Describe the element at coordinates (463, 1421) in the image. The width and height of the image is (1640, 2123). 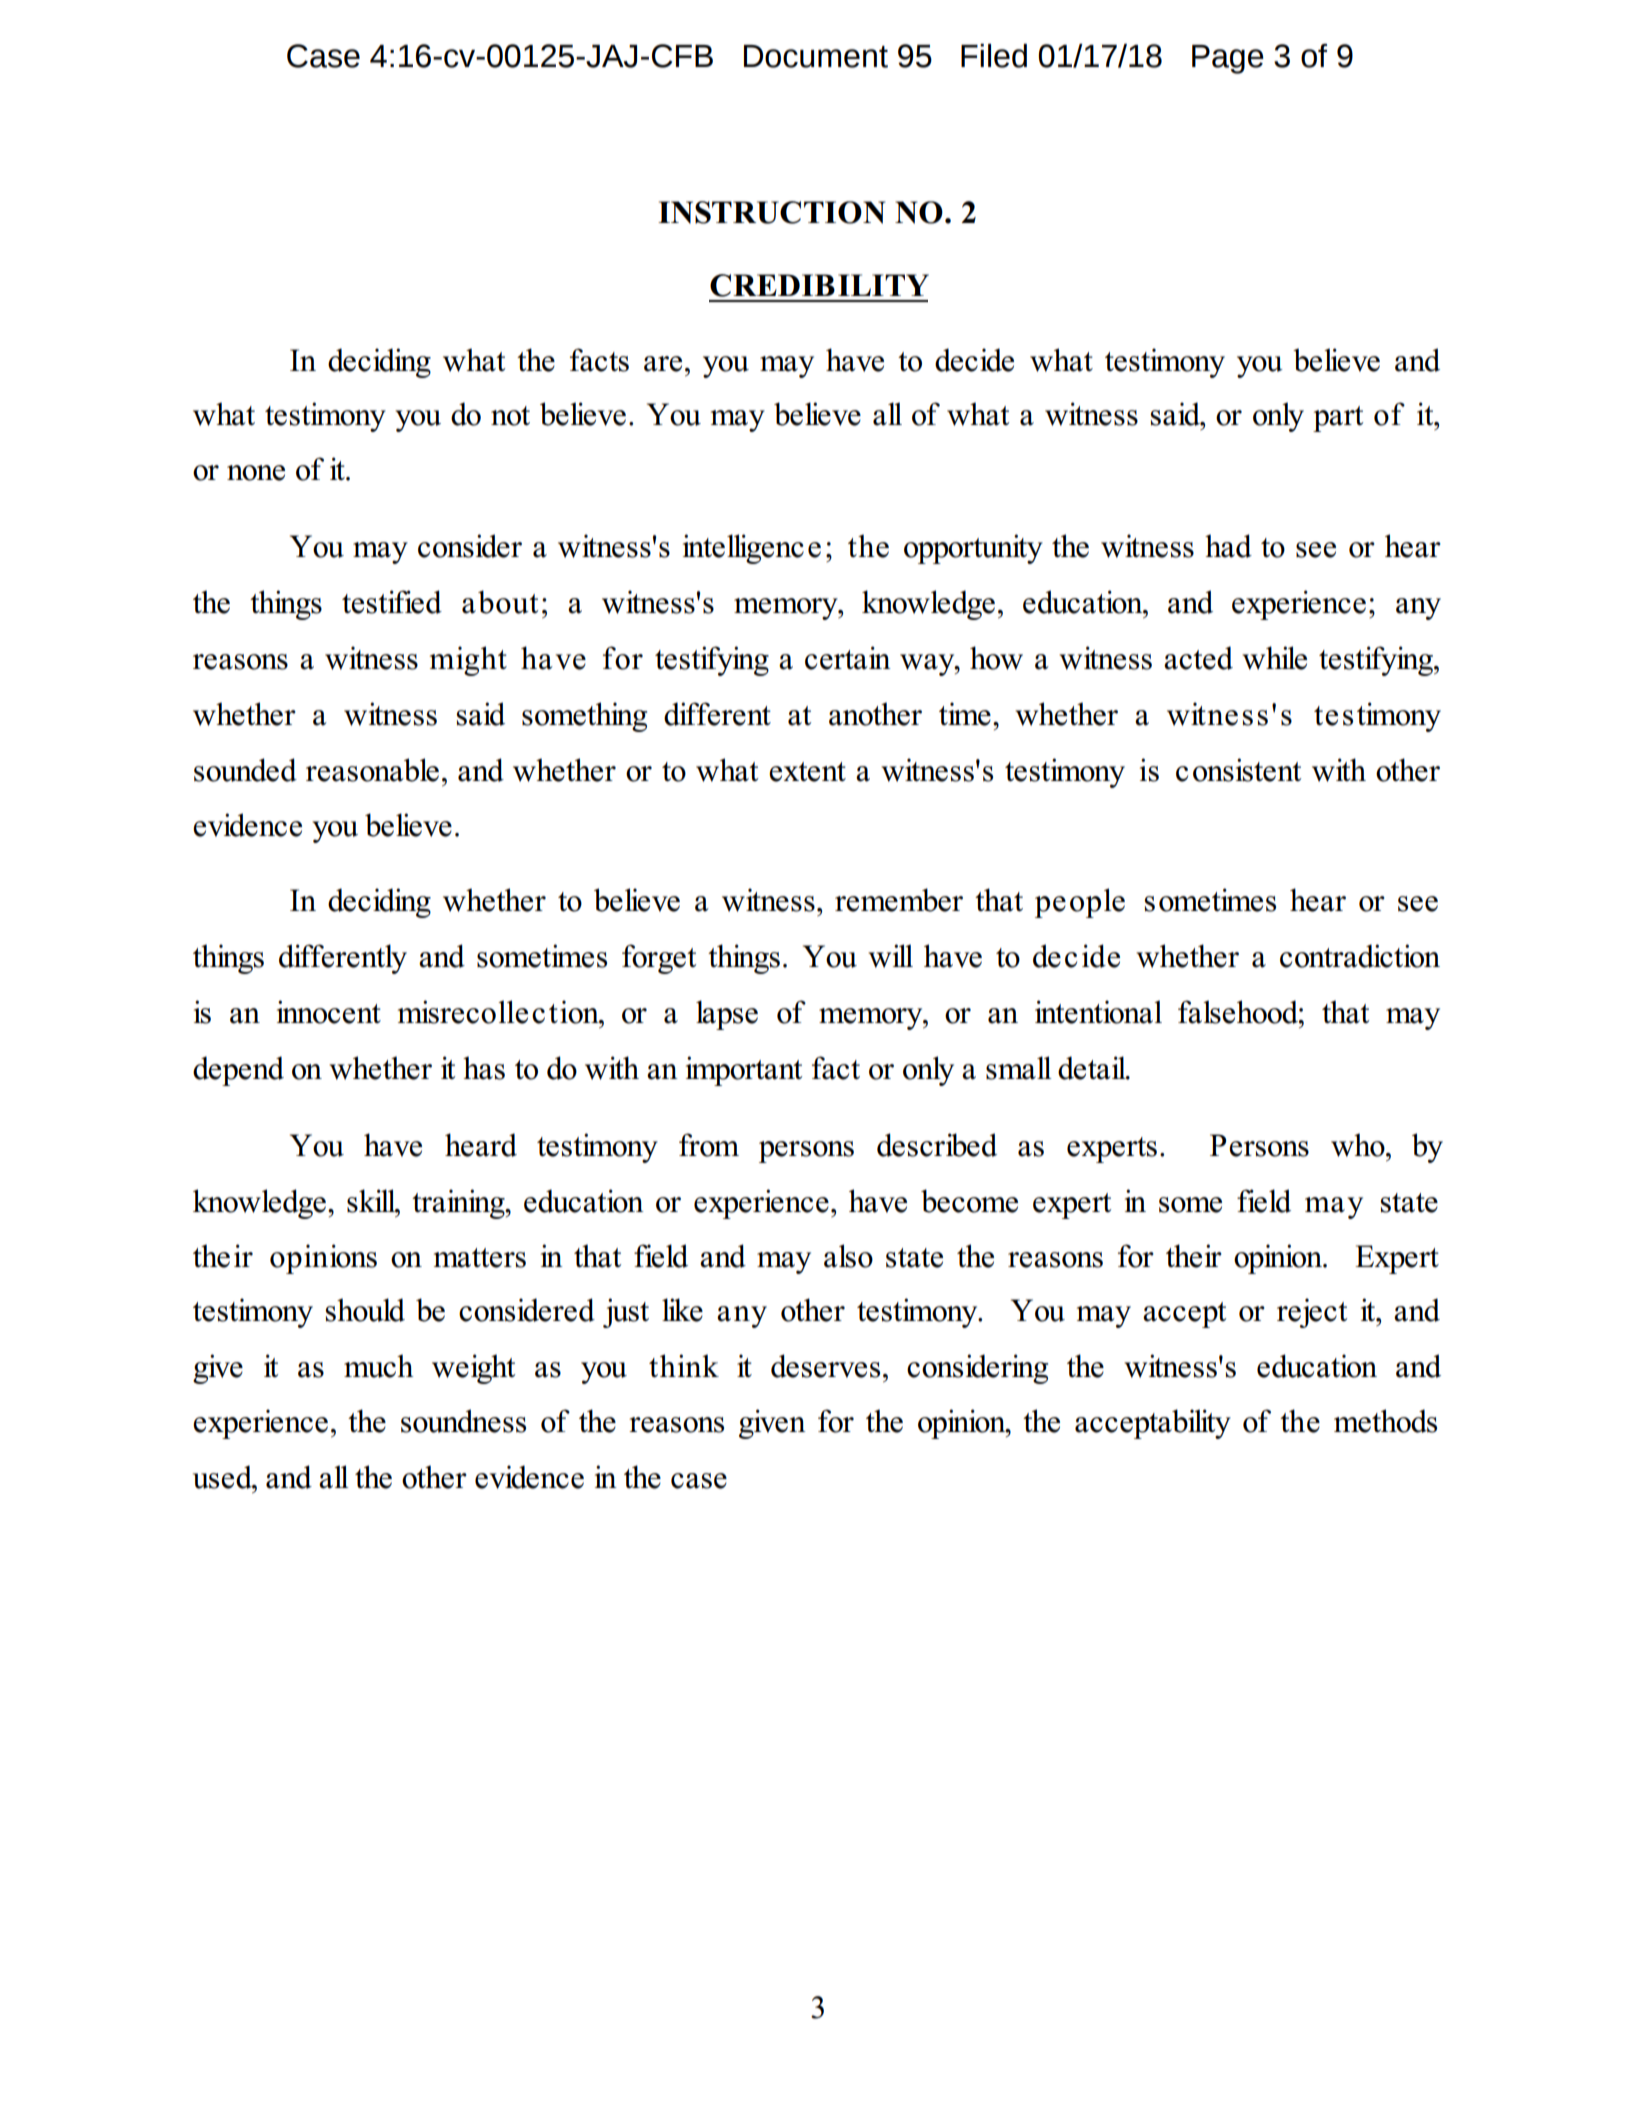
I see `soundness` at that location.
